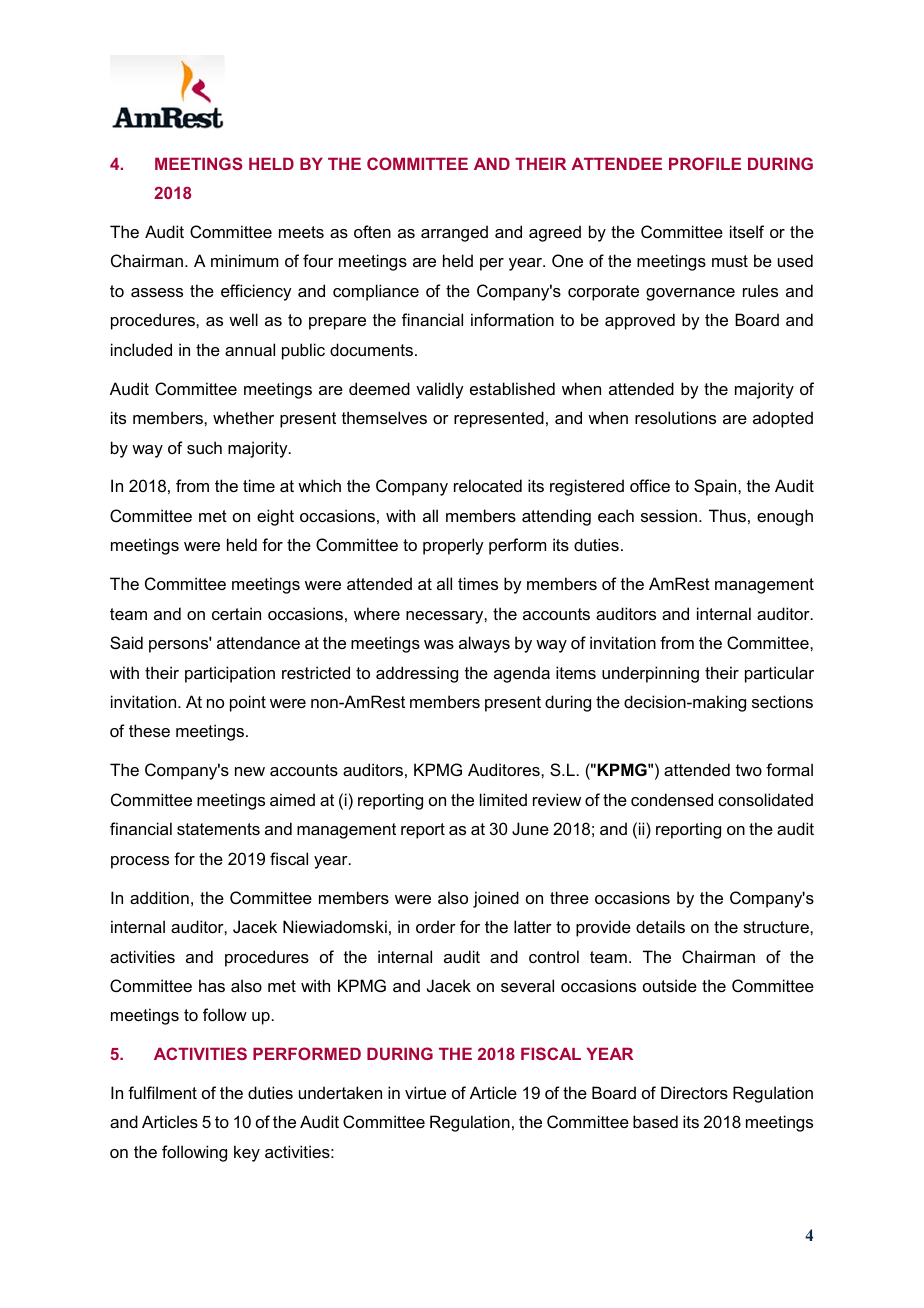  I want to click on virtue, so click(425, 1092).
